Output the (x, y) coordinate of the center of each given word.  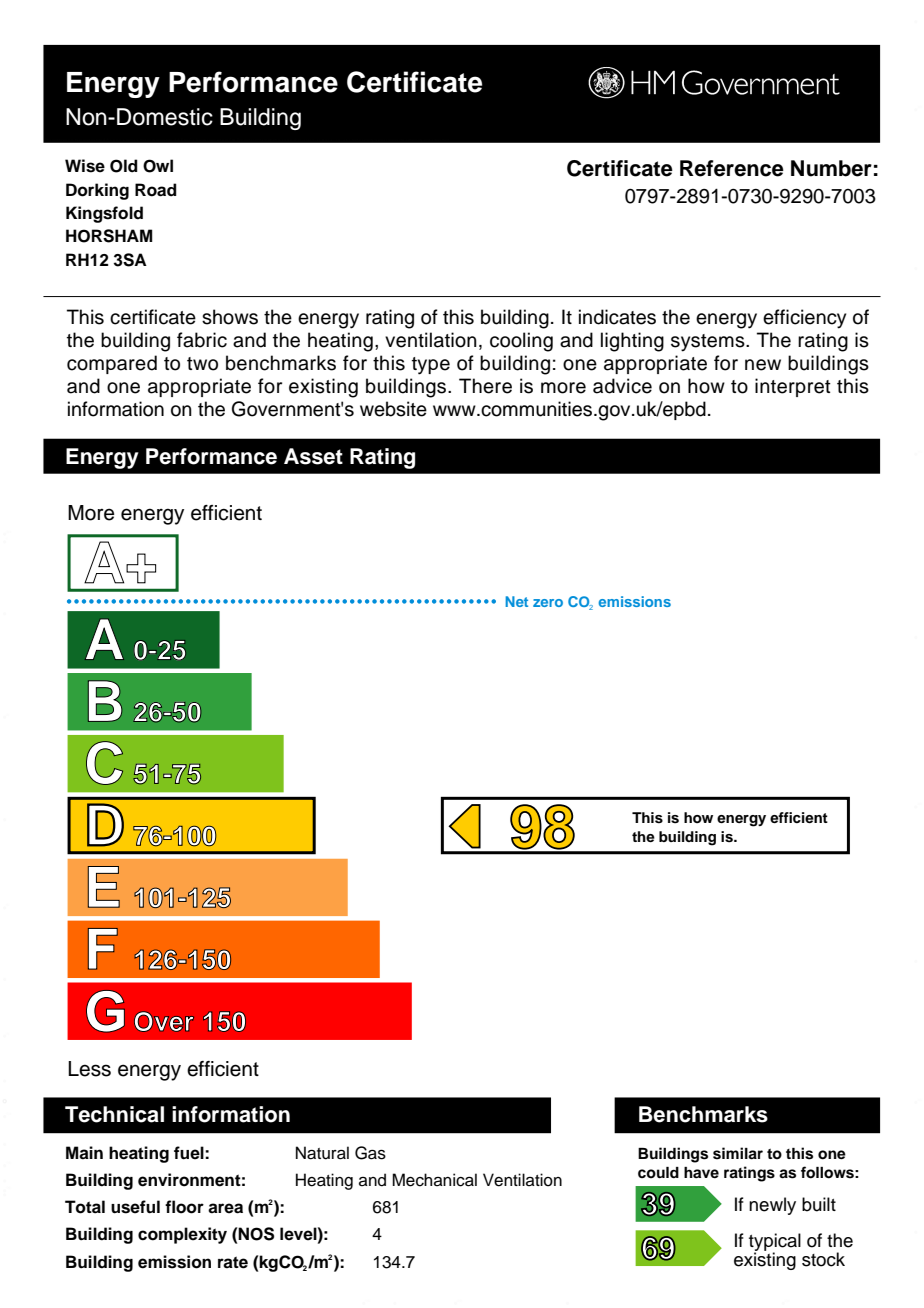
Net (516, 601)
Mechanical (434, 1180)
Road (156, 190)
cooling (521, 342)
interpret (793, 387)
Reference (732, 168)
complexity (182, 1235)
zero (548, 603)
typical (775, 1243)
